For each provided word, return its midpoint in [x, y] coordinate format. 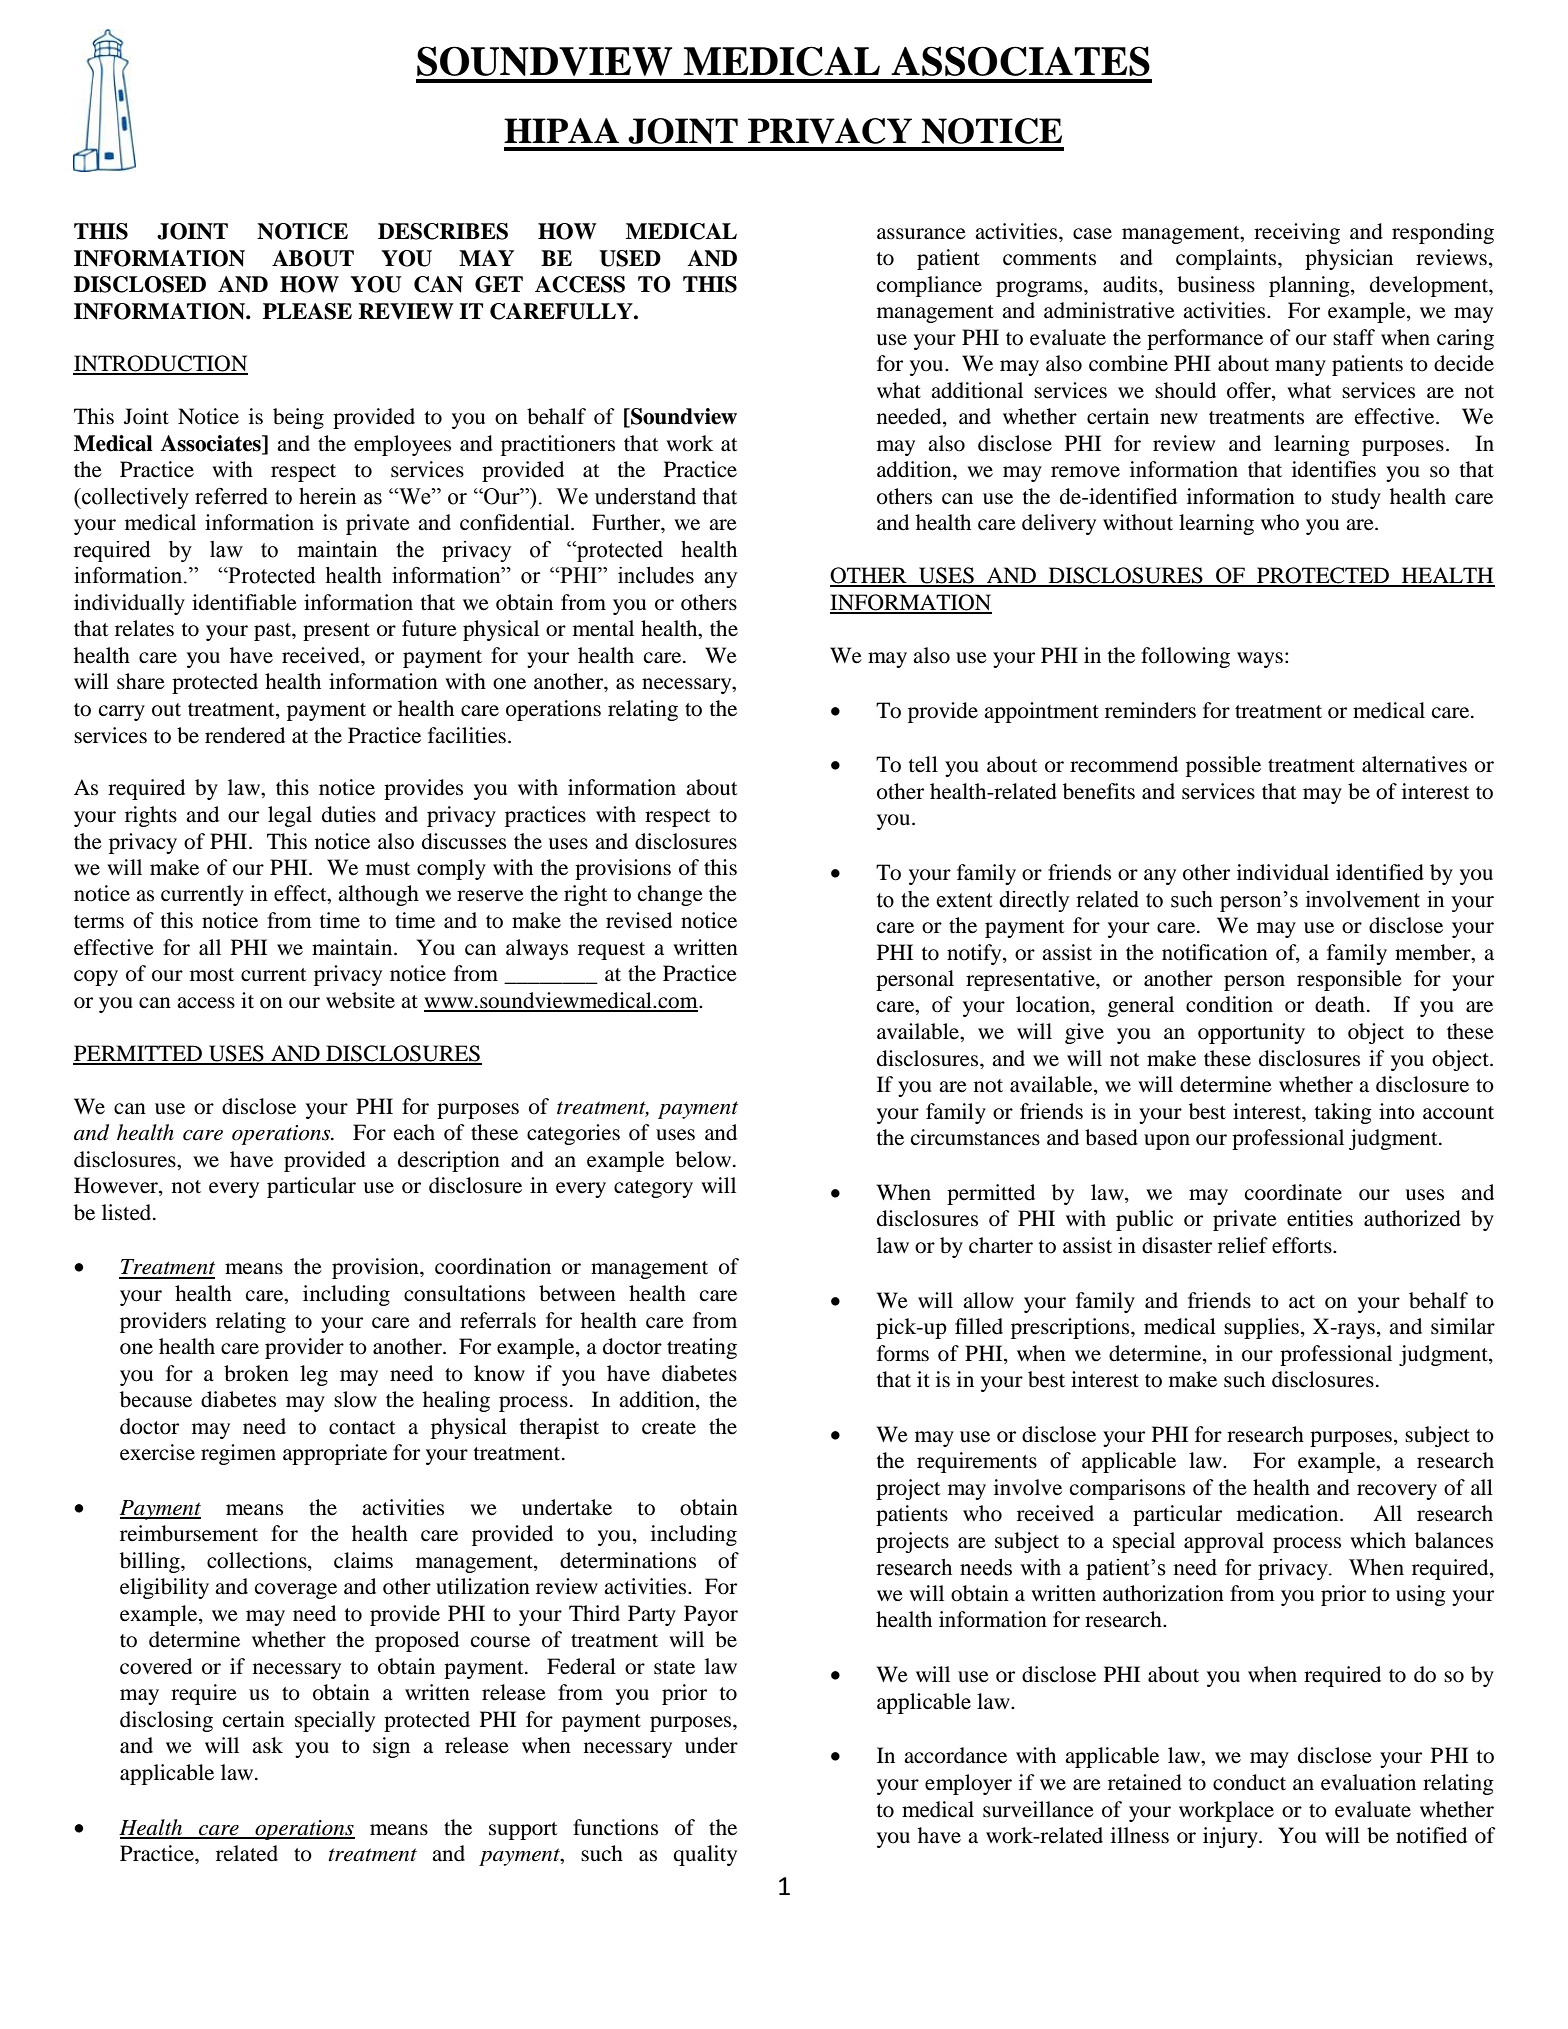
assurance [921, 234]
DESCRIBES [443, 231]
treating [702, 1348]
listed [128, 1212]
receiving [1297, 233]
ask [267, 1745]
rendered [245, 735]
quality [705, 1855]
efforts [1303, 1245]
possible [1223, 766]
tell [923, 764]
